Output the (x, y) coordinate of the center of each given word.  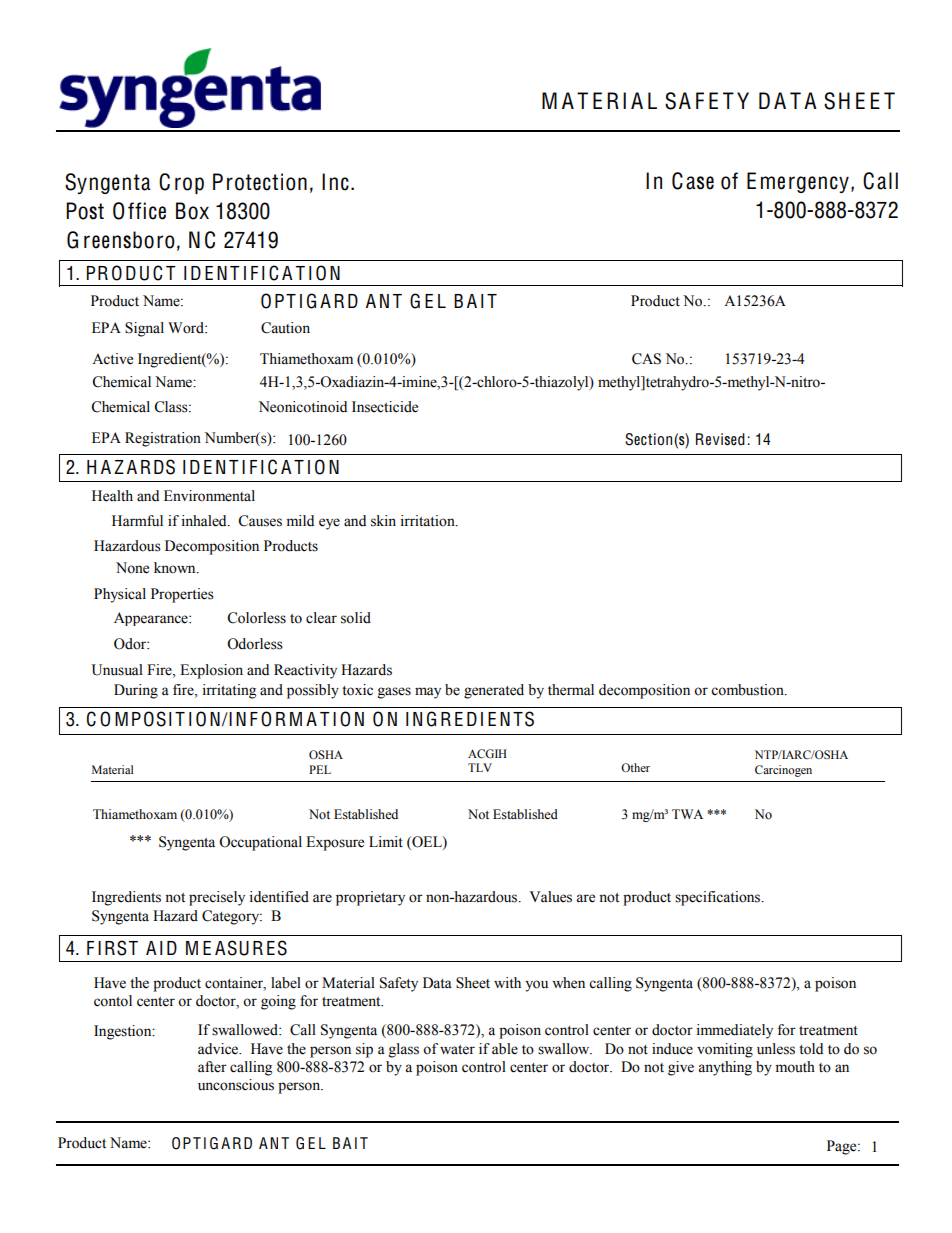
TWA (687, 814)
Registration (163, 439)
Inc (335, 182)
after (212, 1067)
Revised (720, 439)
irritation (429, 521)
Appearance (152, 619)
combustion (748, 690)
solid (356, 618)
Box (192, 211)
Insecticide (385, 407)
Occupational (260, 843)
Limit (386, 841)
